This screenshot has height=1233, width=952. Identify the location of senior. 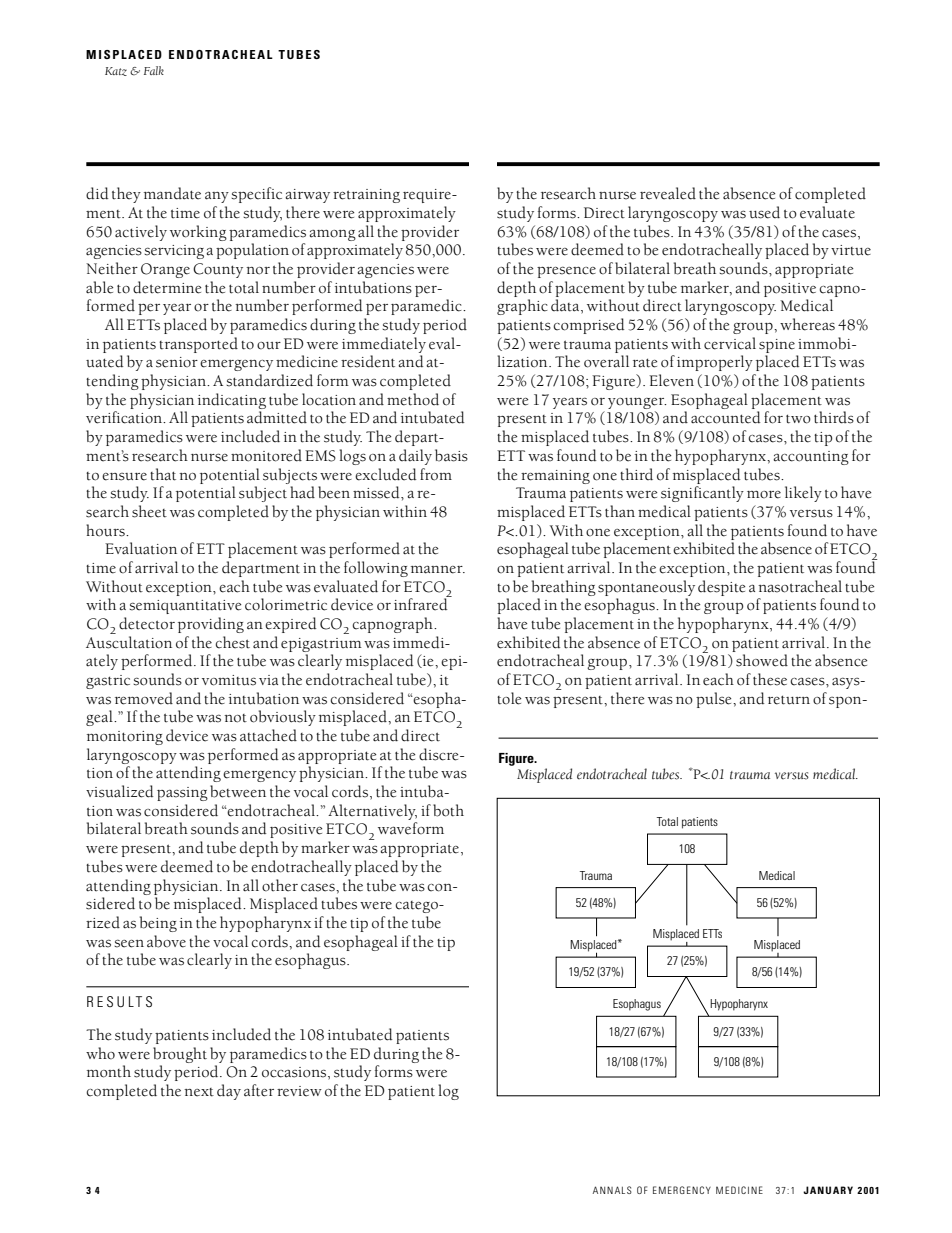
(177, 362).
